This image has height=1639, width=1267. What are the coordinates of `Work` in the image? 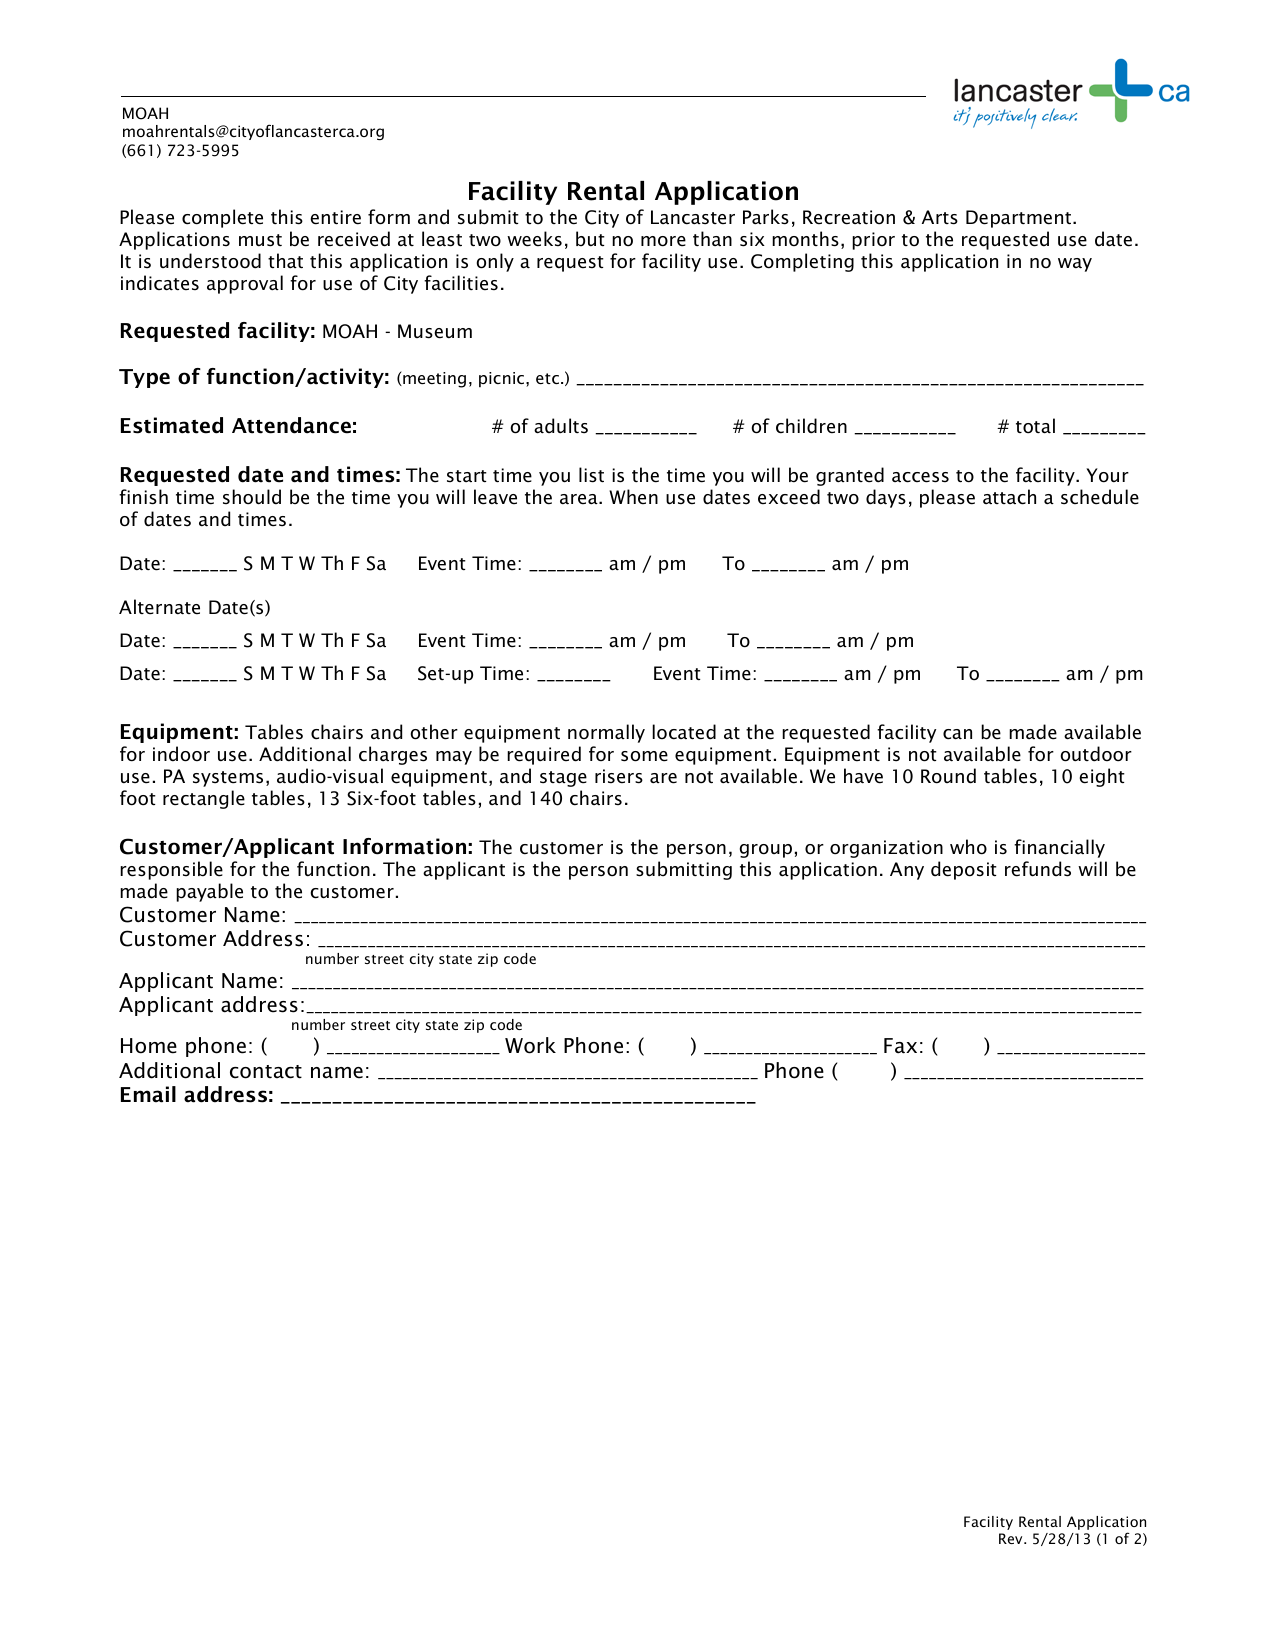 It's located at (530, 1045).
